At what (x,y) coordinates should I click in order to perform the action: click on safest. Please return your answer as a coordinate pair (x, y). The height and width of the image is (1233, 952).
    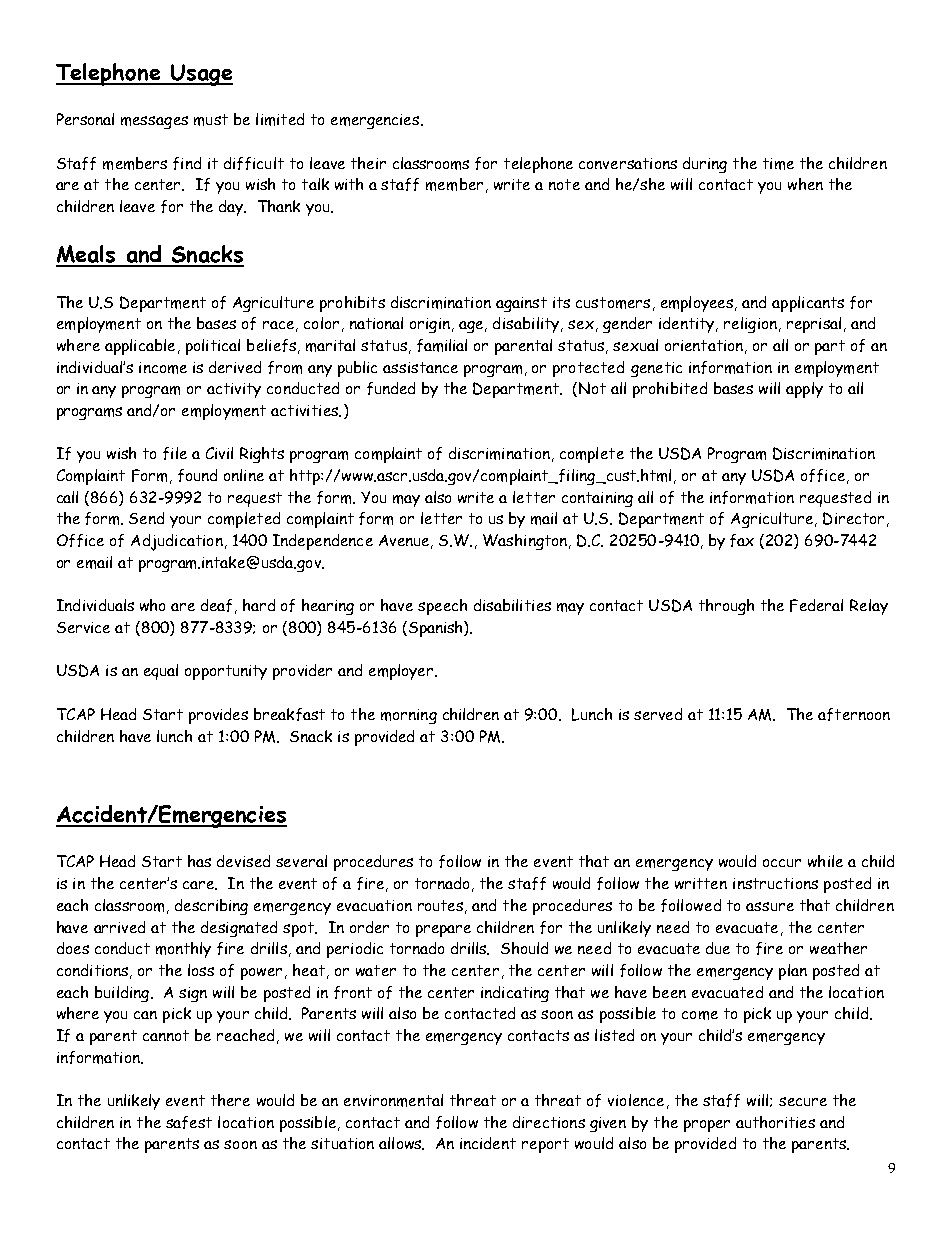
    Looking at the image, I should click on (189, 1122).
